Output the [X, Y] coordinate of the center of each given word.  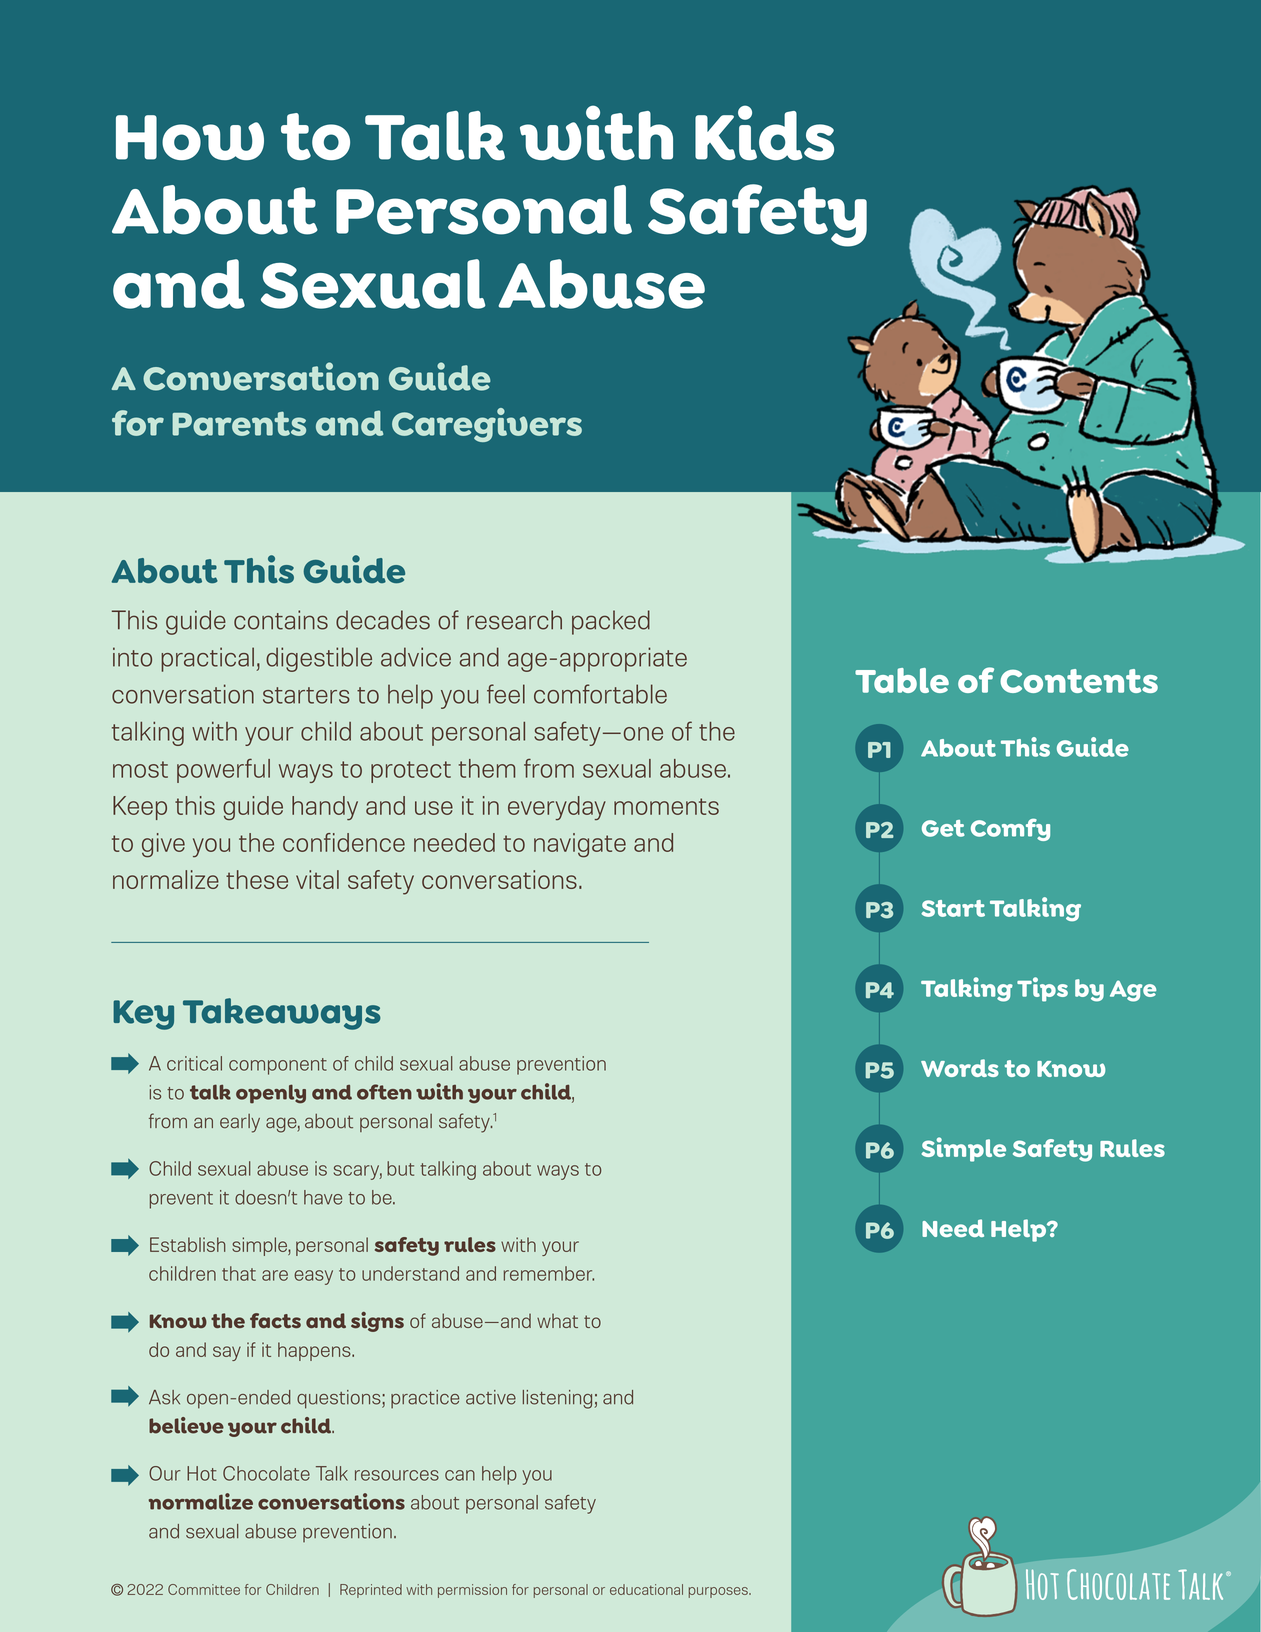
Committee [204, 1589]
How [190, 137]
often [384, 1092]
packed [611, 622]
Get [943, 828]
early [240, 1123]
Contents [1079, 681]
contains [281, 620]
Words [960, 1068]
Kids [764, 133]
